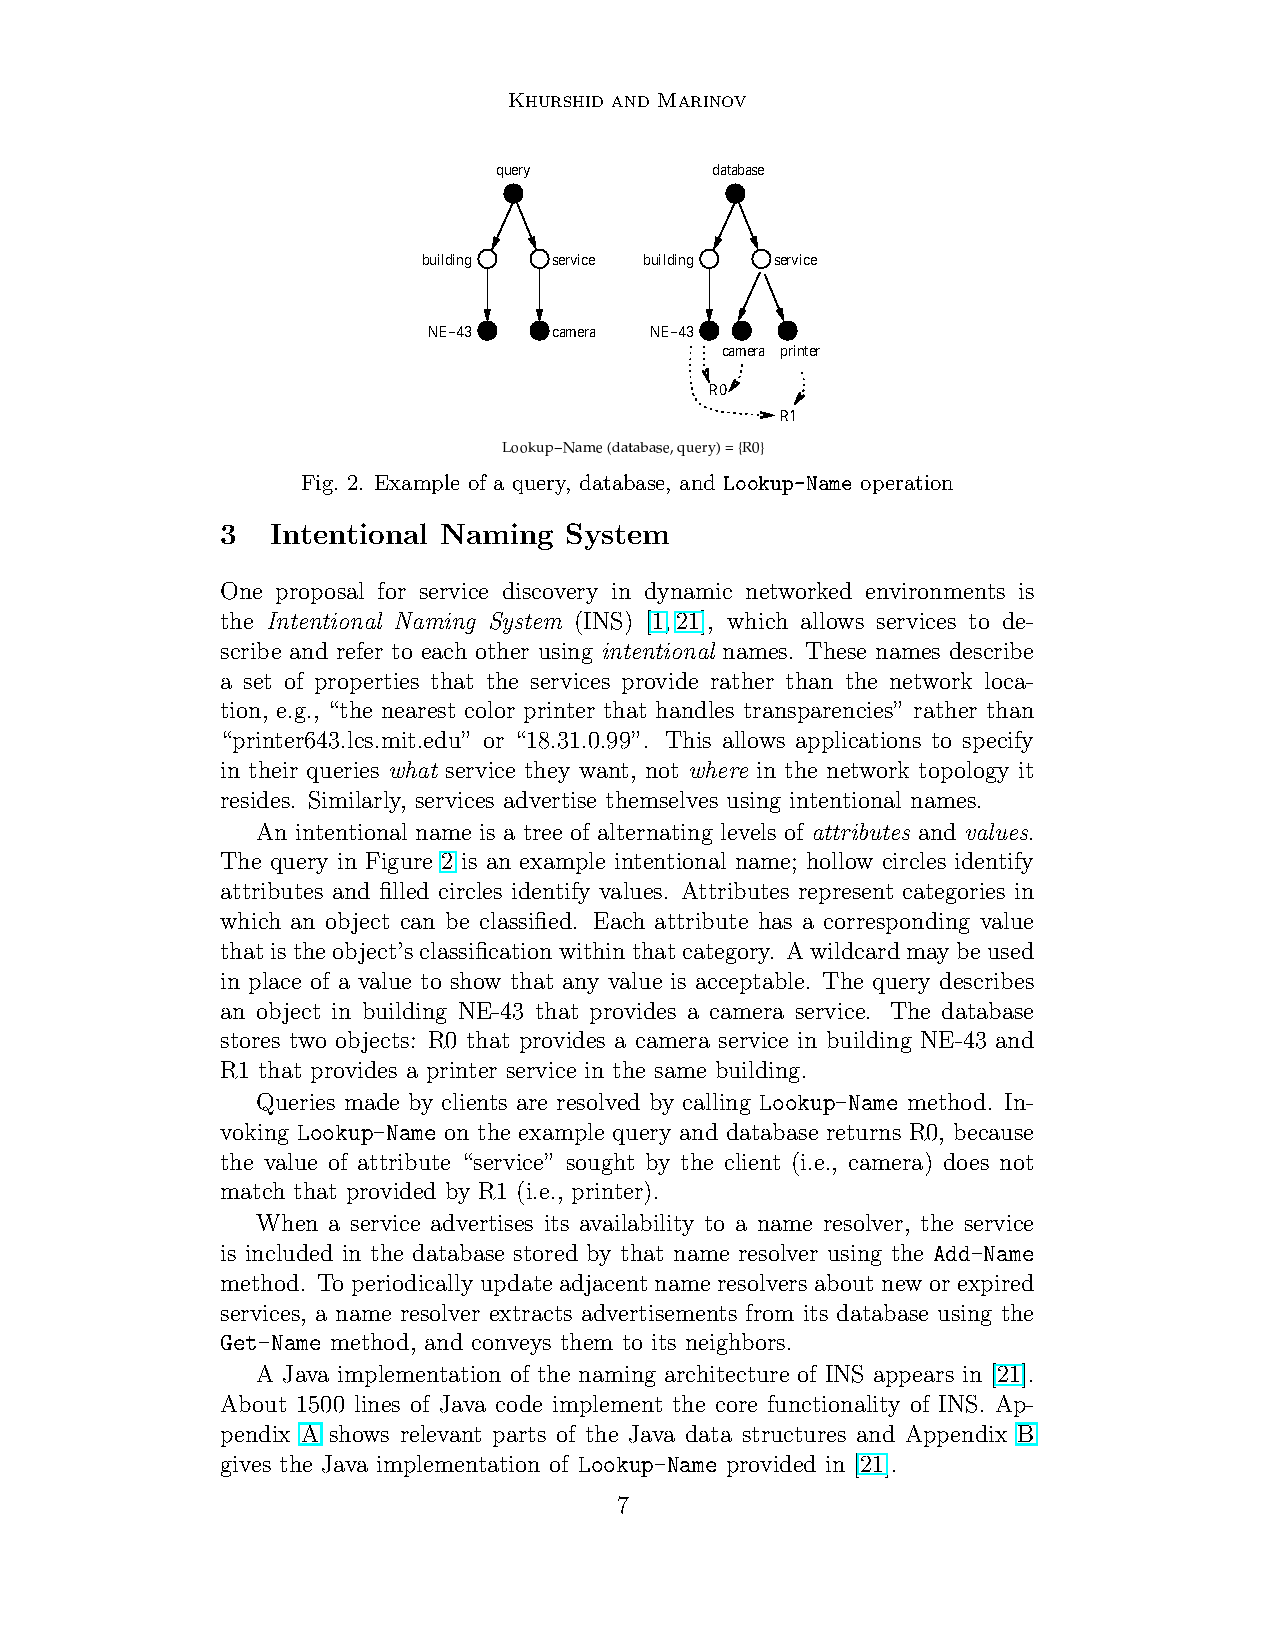  Describe the element at coordinates (928, 956) in the screenshot. I see `may` at that location.
